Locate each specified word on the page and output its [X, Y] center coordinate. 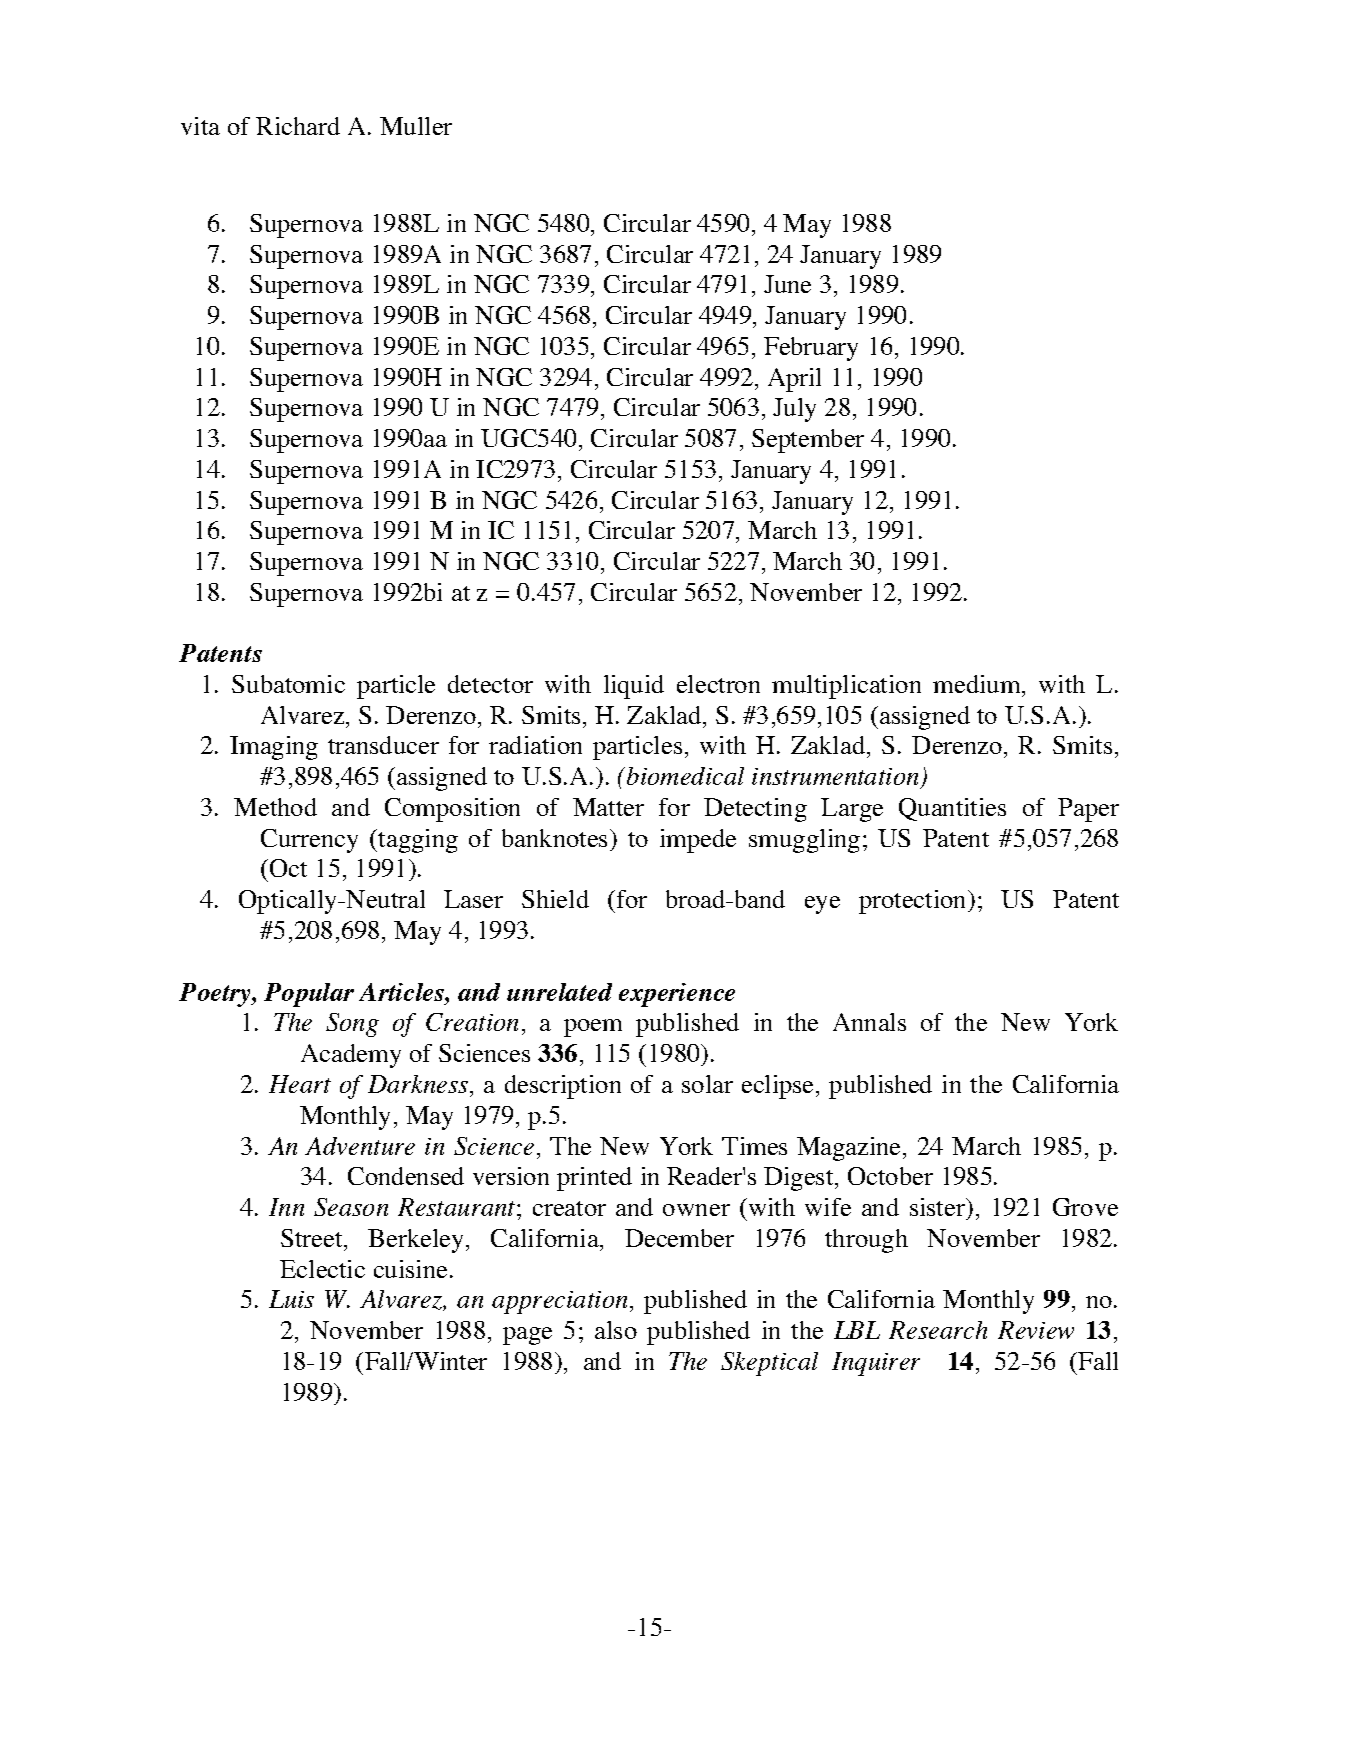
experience [677, 995]
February [811, 349]
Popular [309, 995]
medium [978, 684]
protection [914, 902]
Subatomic [288, 684]
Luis [291, 1299]
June [787, 284]
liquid [634, 687]
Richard [298, 126]
